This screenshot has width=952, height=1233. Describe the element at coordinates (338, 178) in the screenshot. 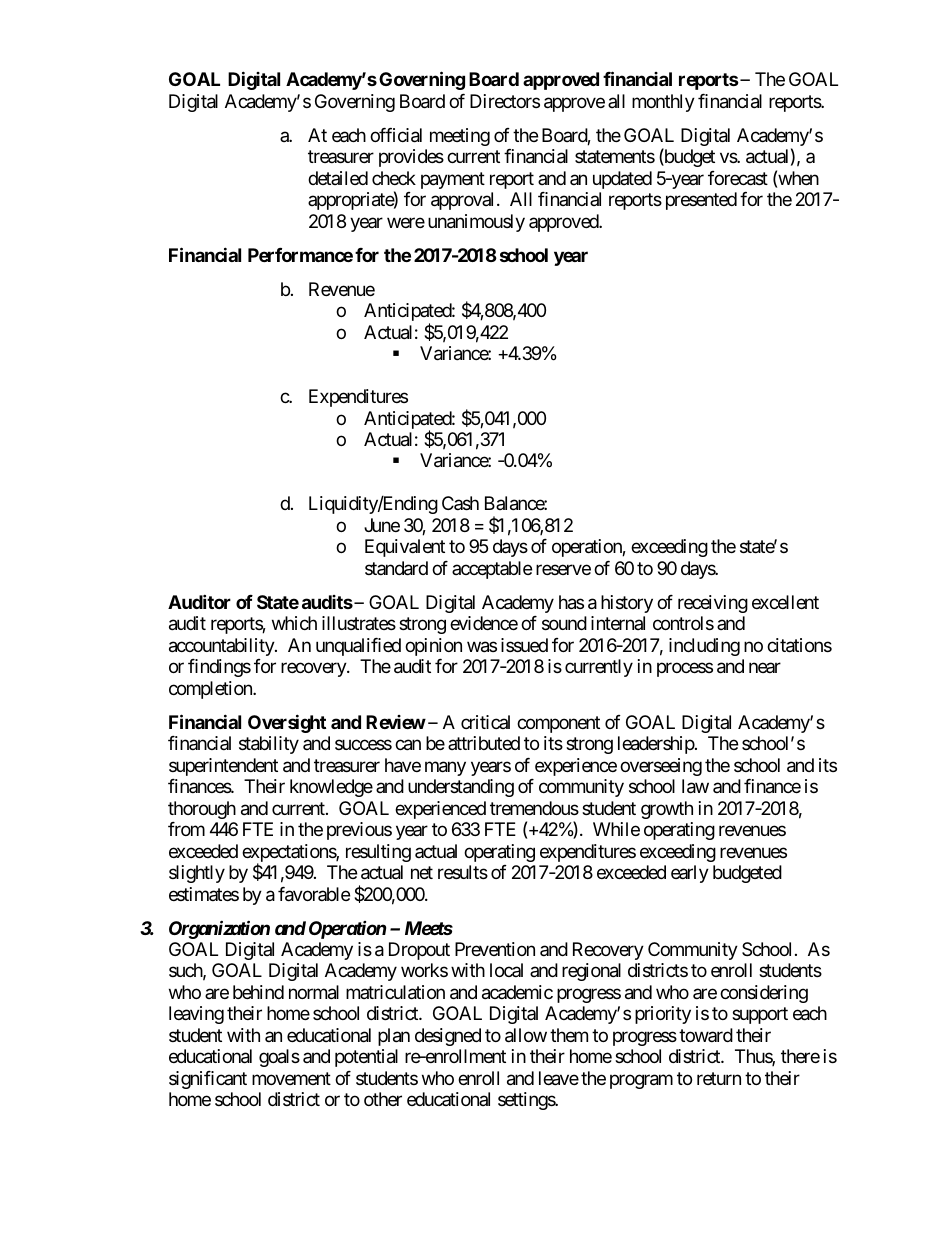

I see `detailed` at that location.
